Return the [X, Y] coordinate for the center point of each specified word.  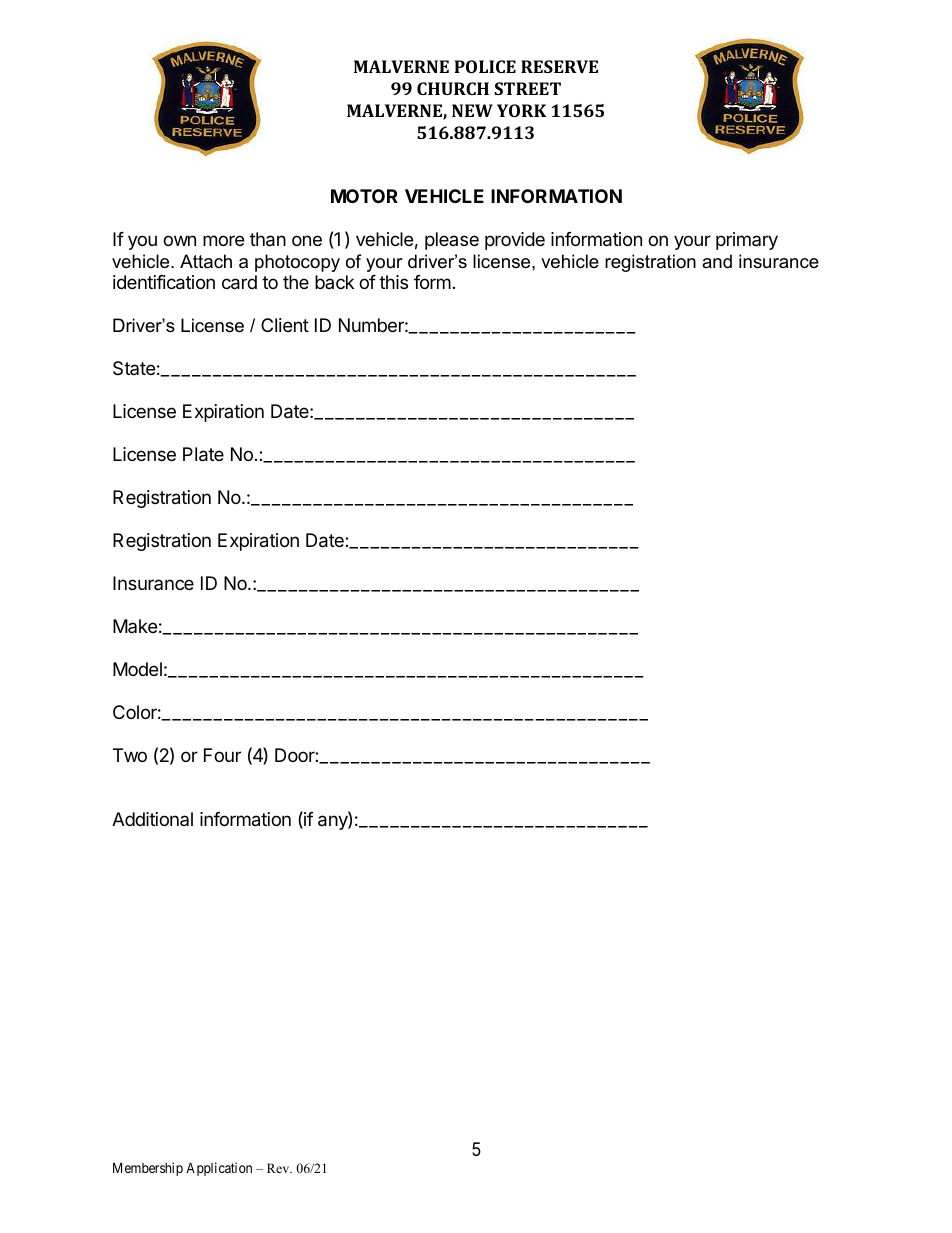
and [717, 261]
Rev [279, 1168]
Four [222, 755]
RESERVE [559, 66]
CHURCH [453, 88]
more [223, 240]
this [393, 282]
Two [130, 755]
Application [219, 1169]
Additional [152, 819]
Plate [203, 454]
